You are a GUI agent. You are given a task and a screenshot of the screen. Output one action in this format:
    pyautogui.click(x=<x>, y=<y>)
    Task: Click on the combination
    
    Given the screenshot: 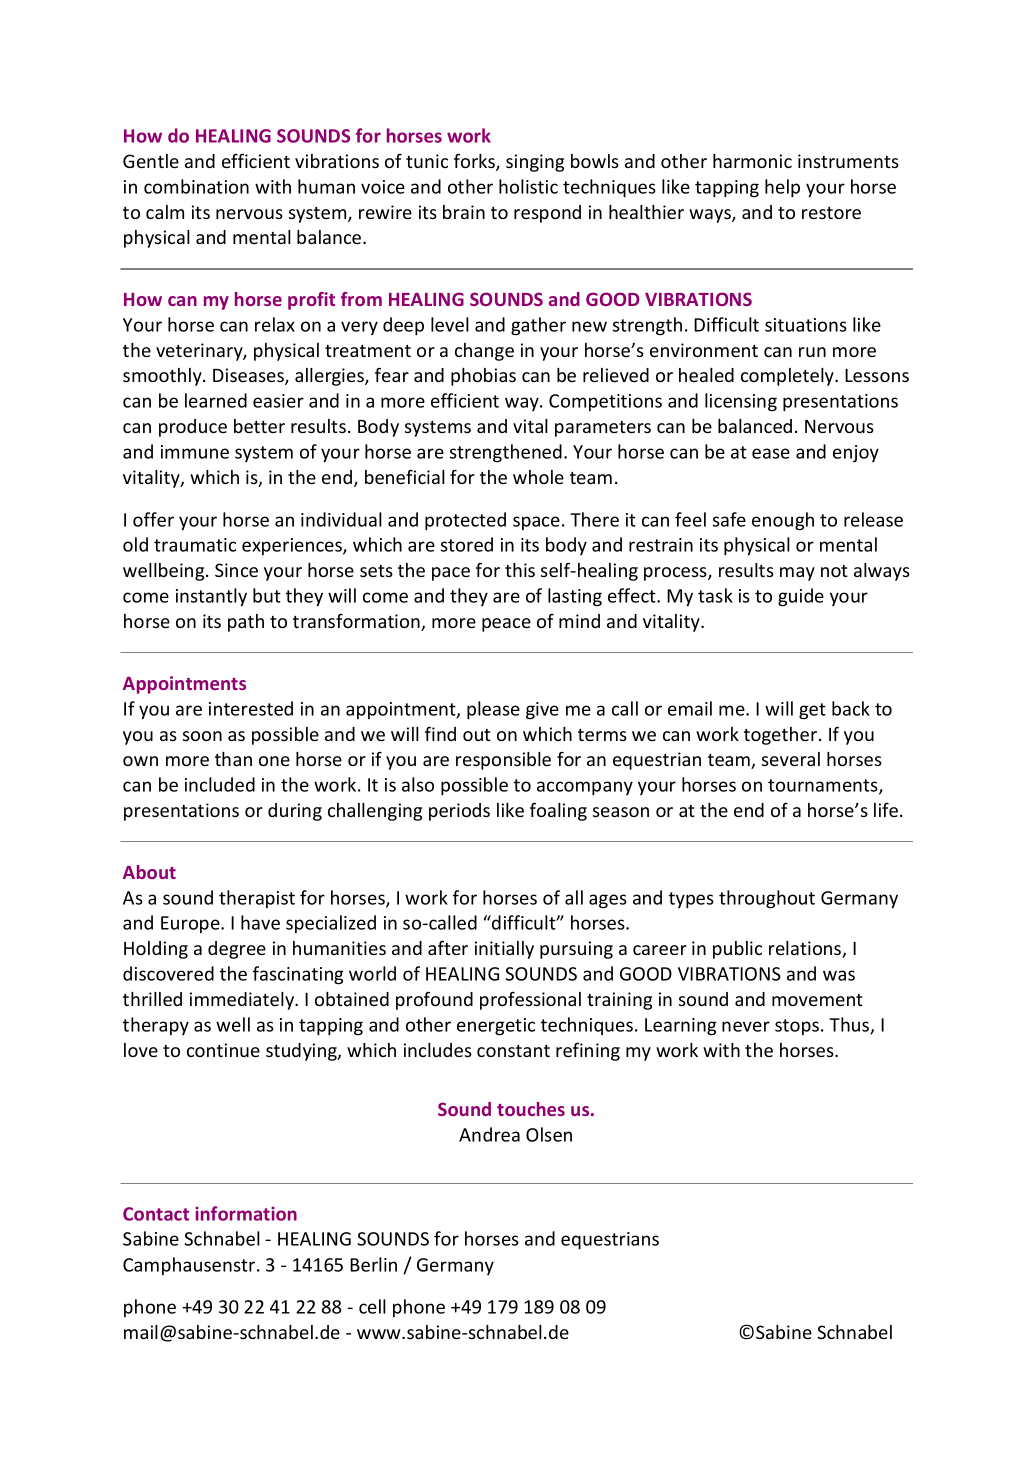 What is the action you would take?
    pyautogui.click(x=196, y=186)
